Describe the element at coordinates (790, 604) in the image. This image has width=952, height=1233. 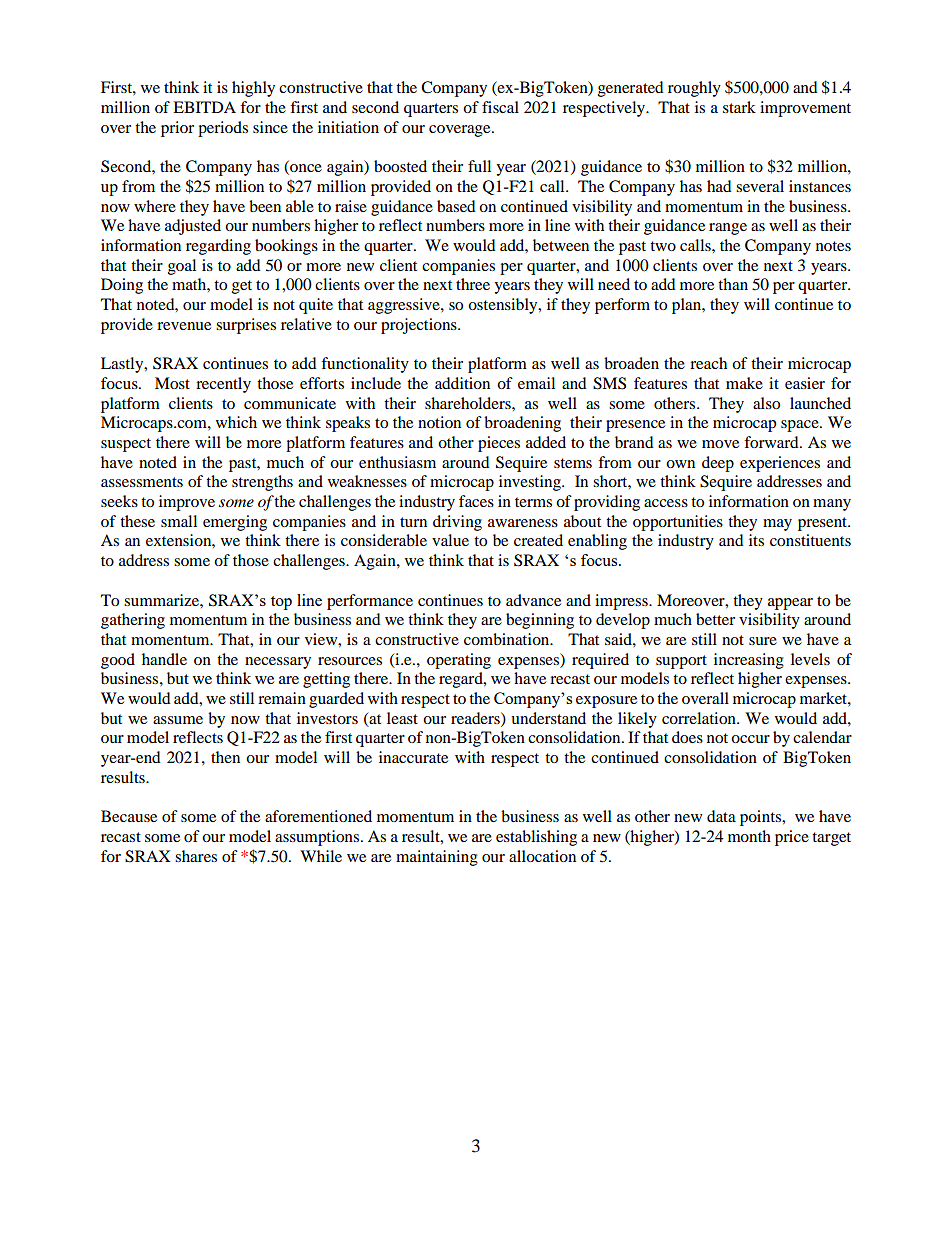
I see `appear` at that location.
